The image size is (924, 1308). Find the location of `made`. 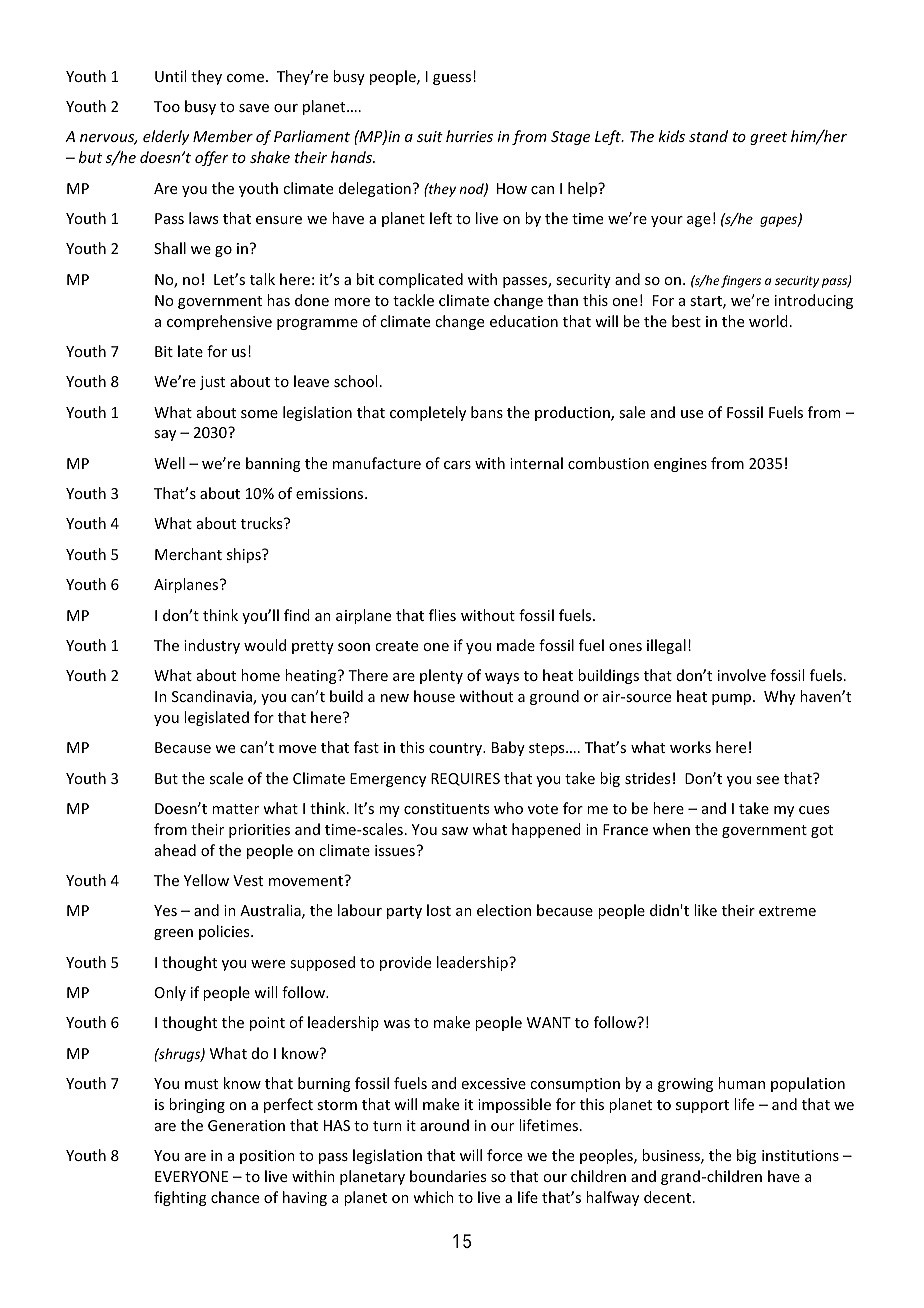

made is located at coordinates (516, 645).
